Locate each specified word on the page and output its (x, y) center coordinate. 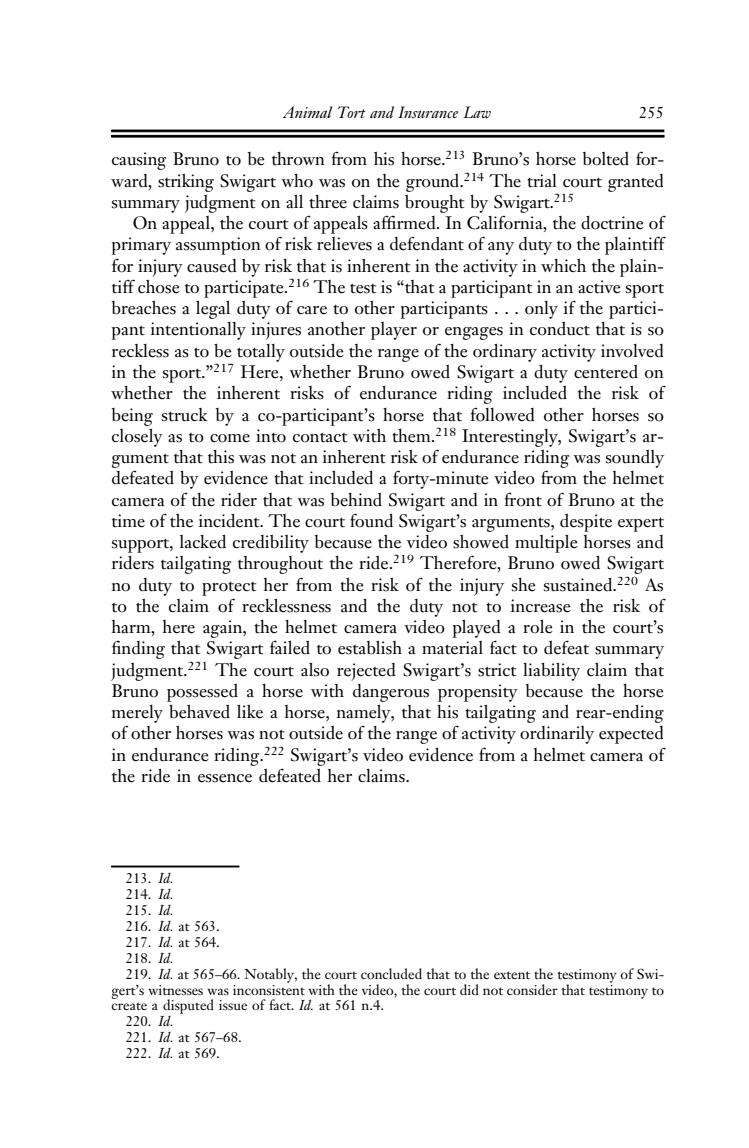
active (599, 287)
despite (586, 523)
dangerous (391, 693)
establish (370, 647)
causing (139, 161)
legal (213, 309)
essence (225, 778)
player (394, 331)
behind (356, 500)
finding (138, 649)
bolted (606, 159)
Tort (352, 112)
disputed (187, 1008)
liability (551, 671)
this (221, 457)
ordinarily (557, 735)
